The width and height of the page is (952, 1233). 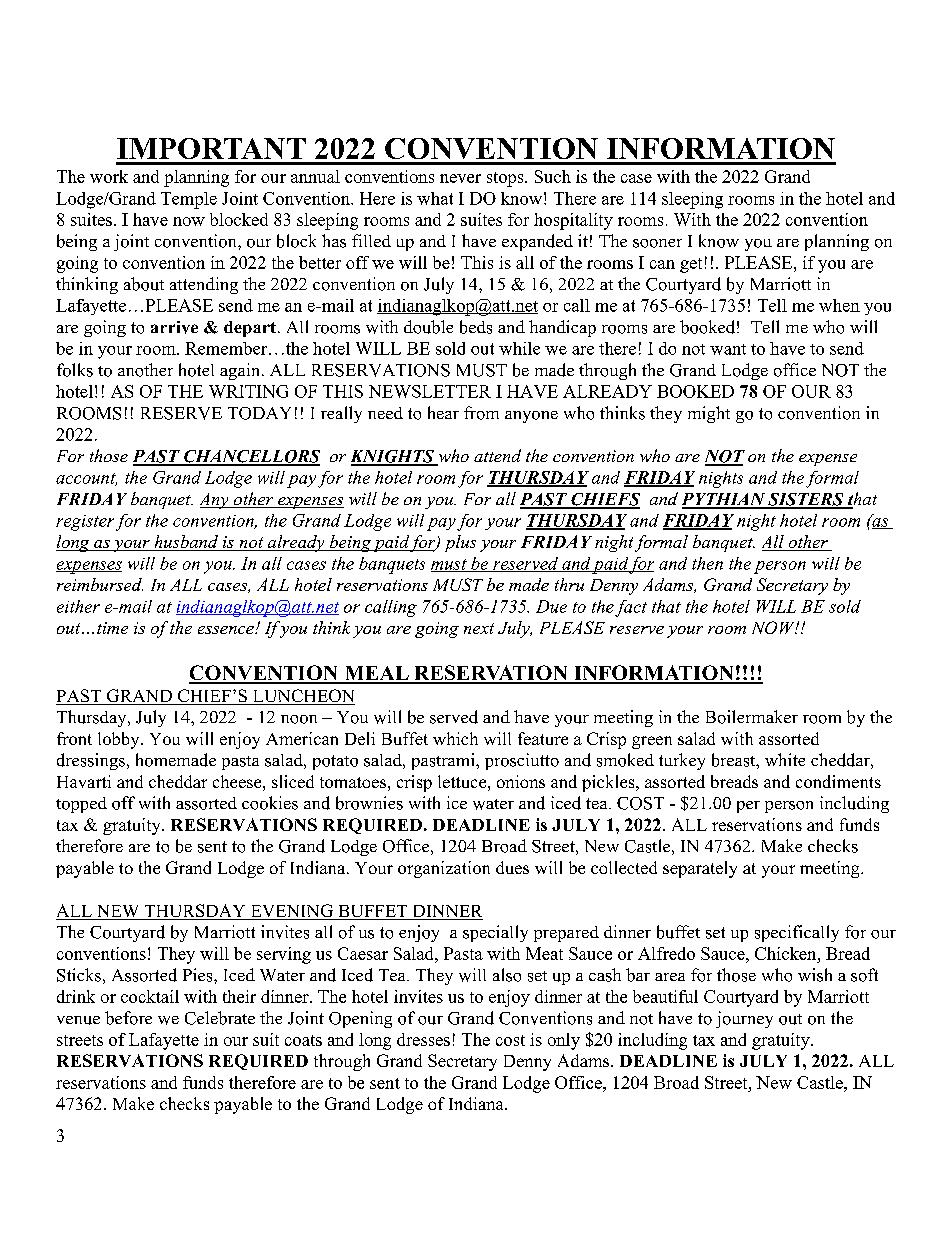 I want to click on cocktail, so click(x=150, y=996).
